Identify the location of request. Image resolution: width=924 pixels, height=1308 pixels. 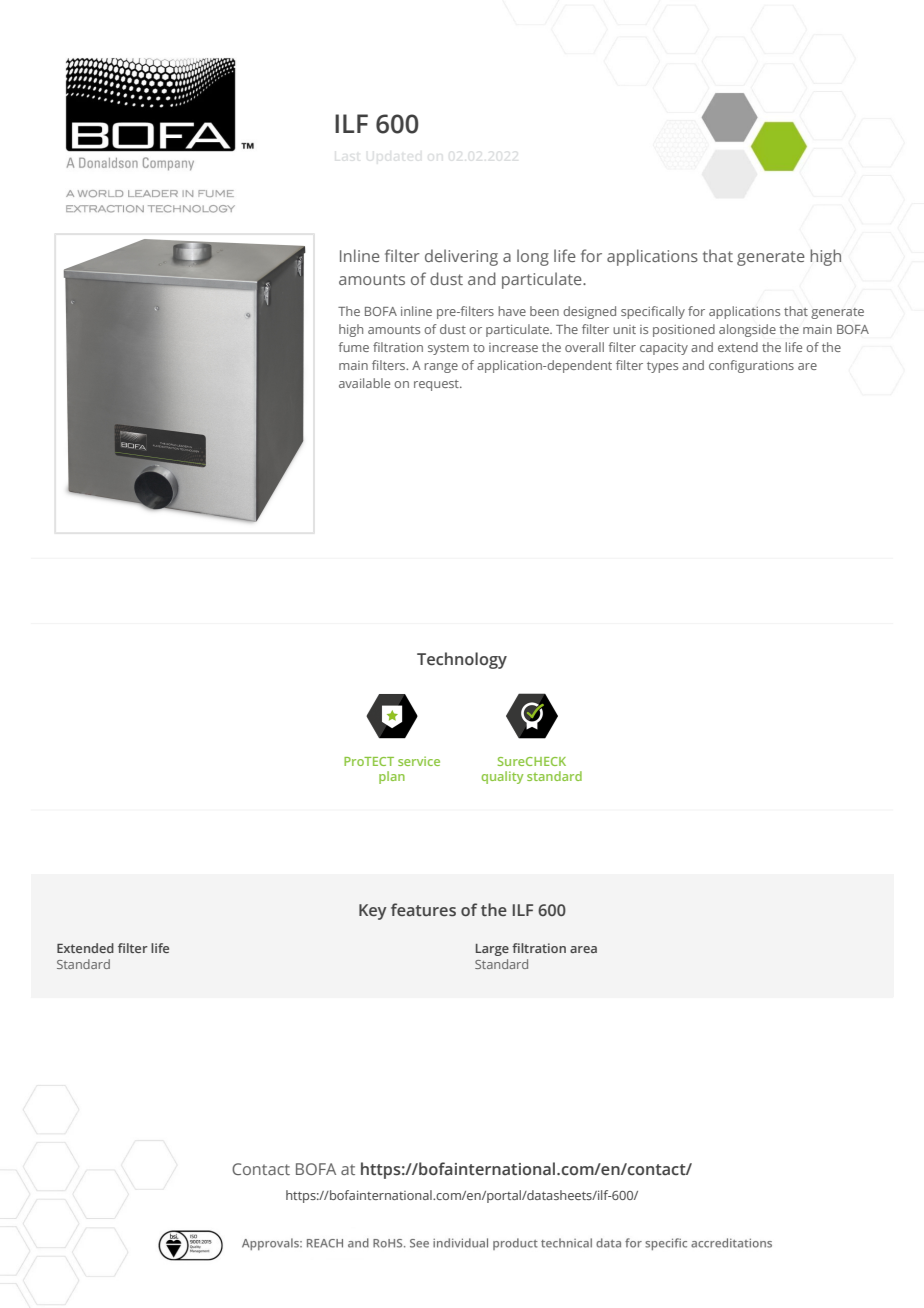
(437, 385).
